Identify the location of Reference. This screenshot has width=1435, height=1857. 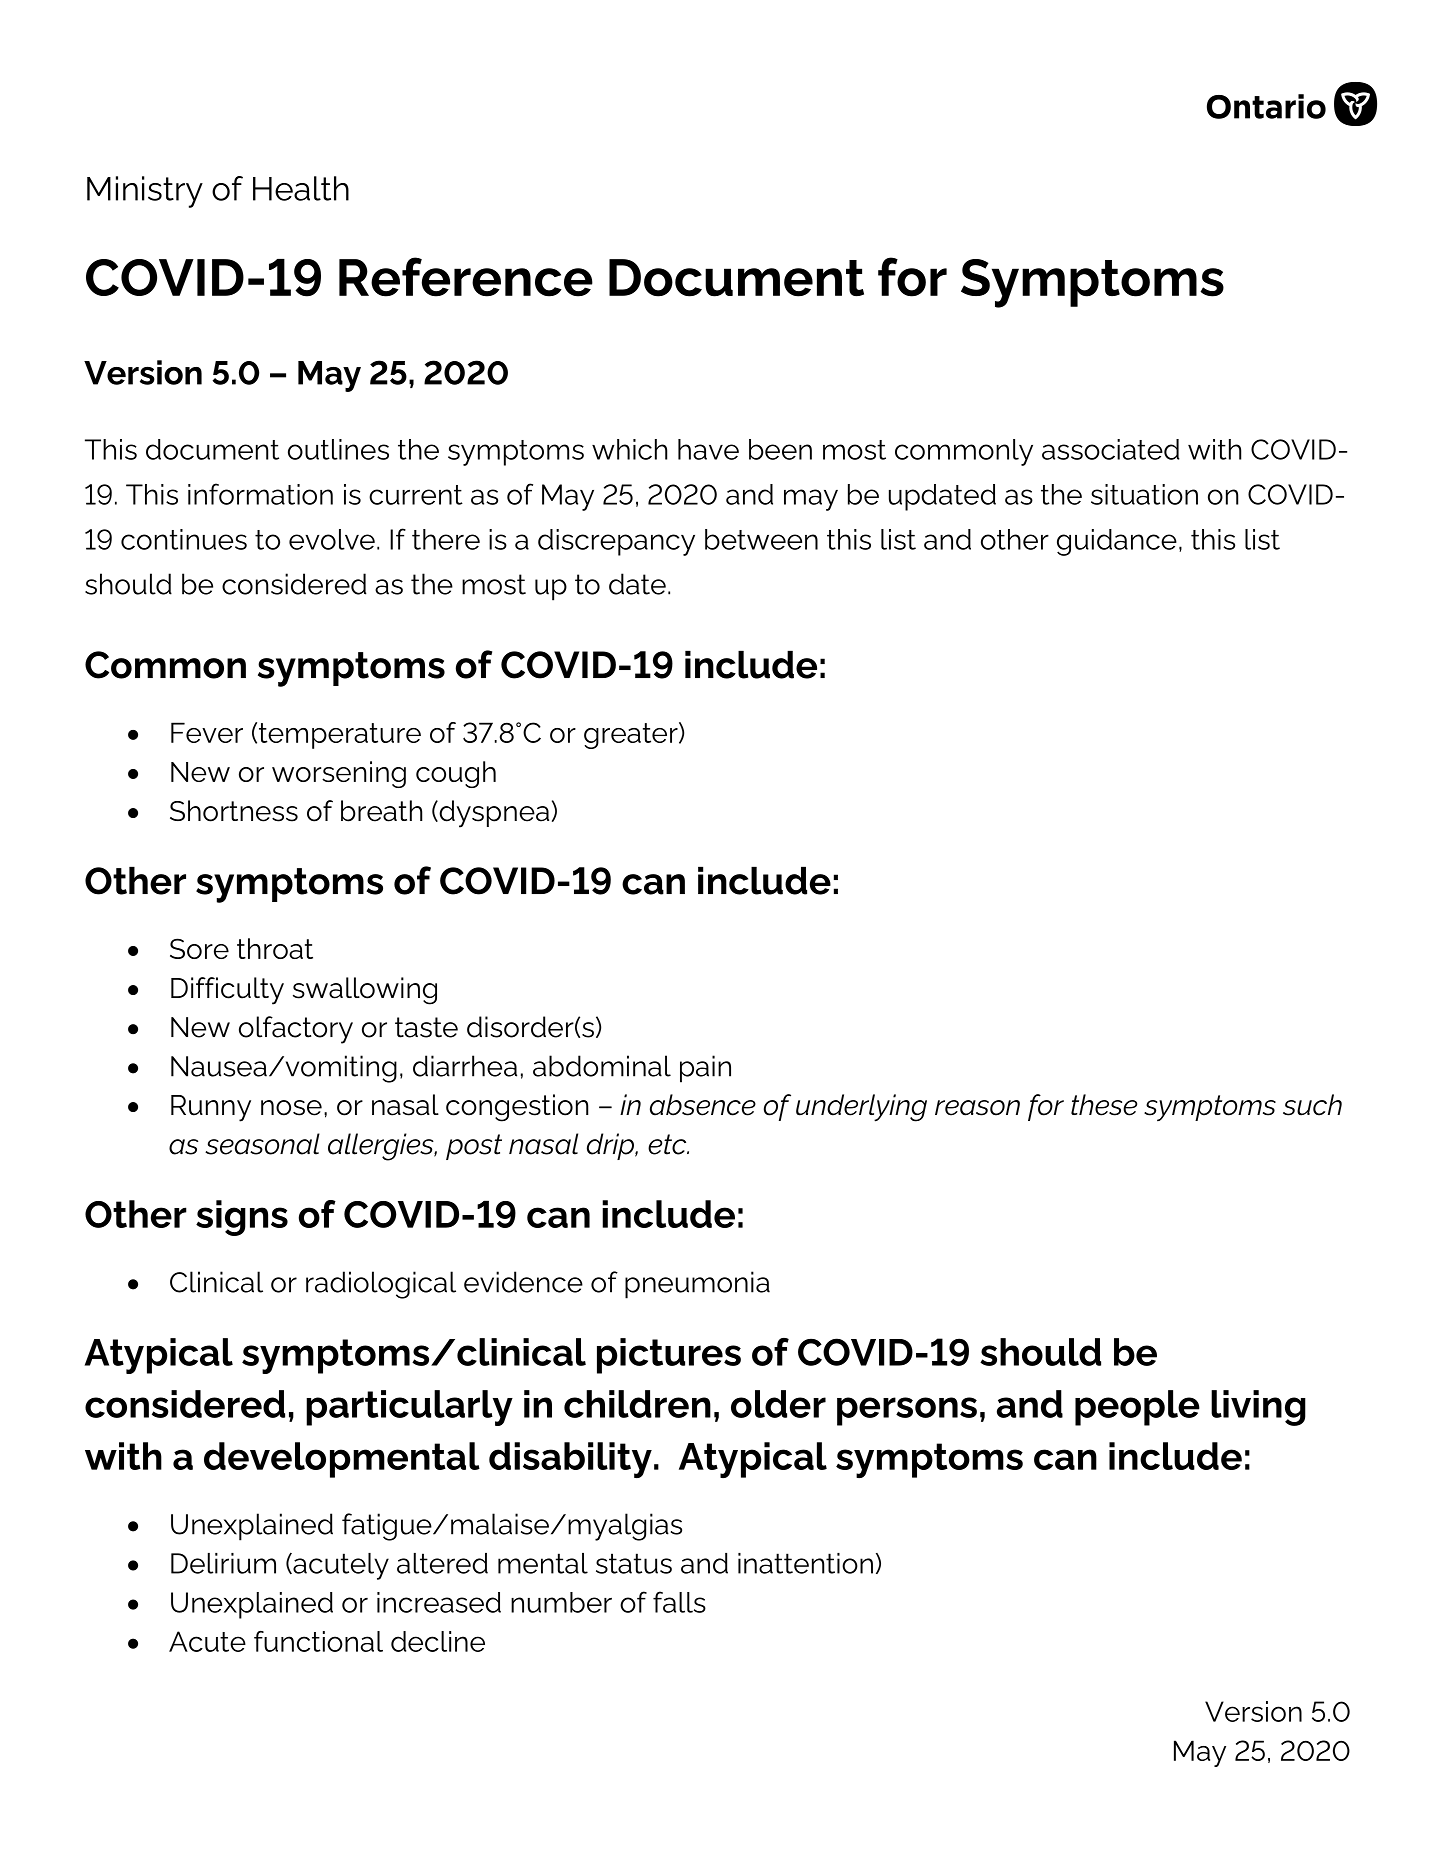
(466, 277).
